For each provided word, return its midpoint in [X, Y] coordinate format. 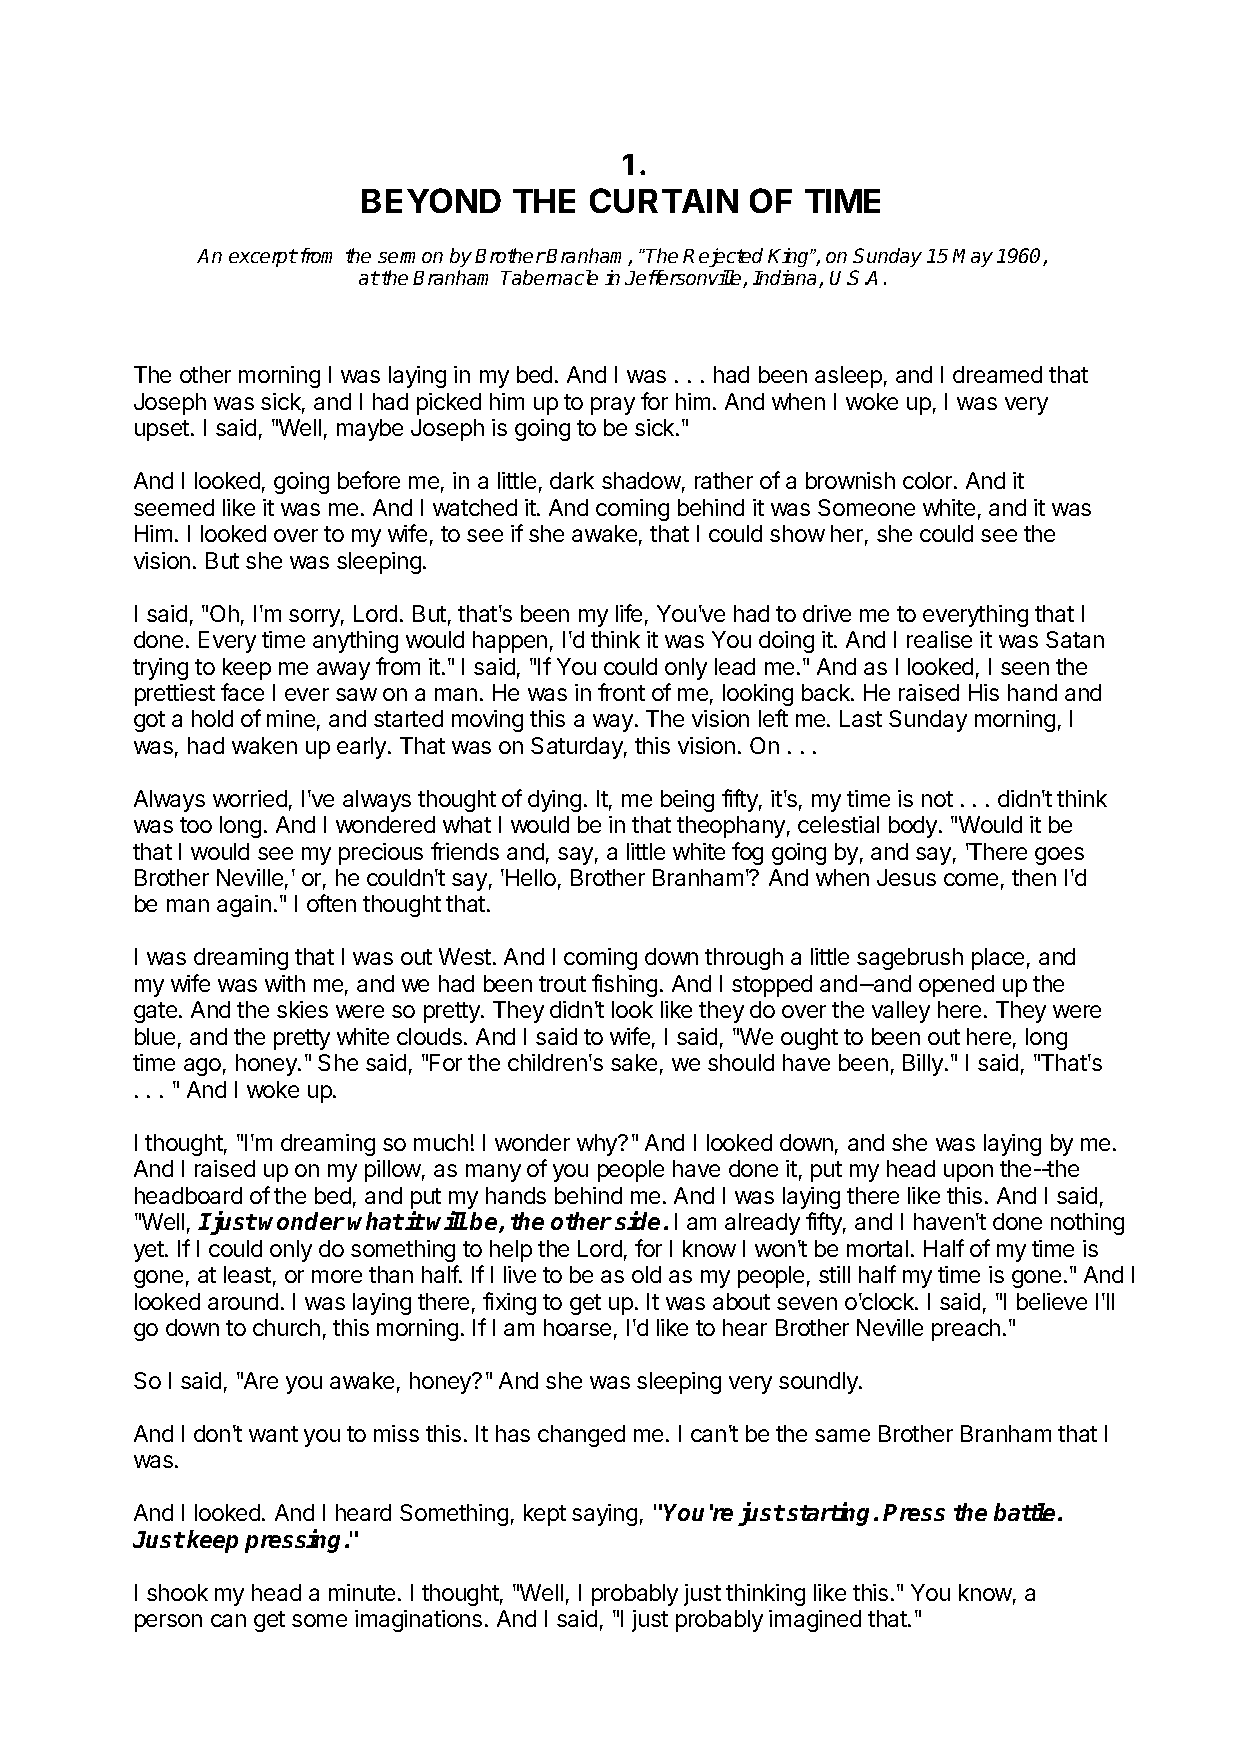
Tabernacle [549, 277]
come [971, 879]
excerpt [263, 258]
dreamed [997, 374]
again [244, 906]
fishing [624, 985]
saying [604, 1515]
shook [177, 1592]
